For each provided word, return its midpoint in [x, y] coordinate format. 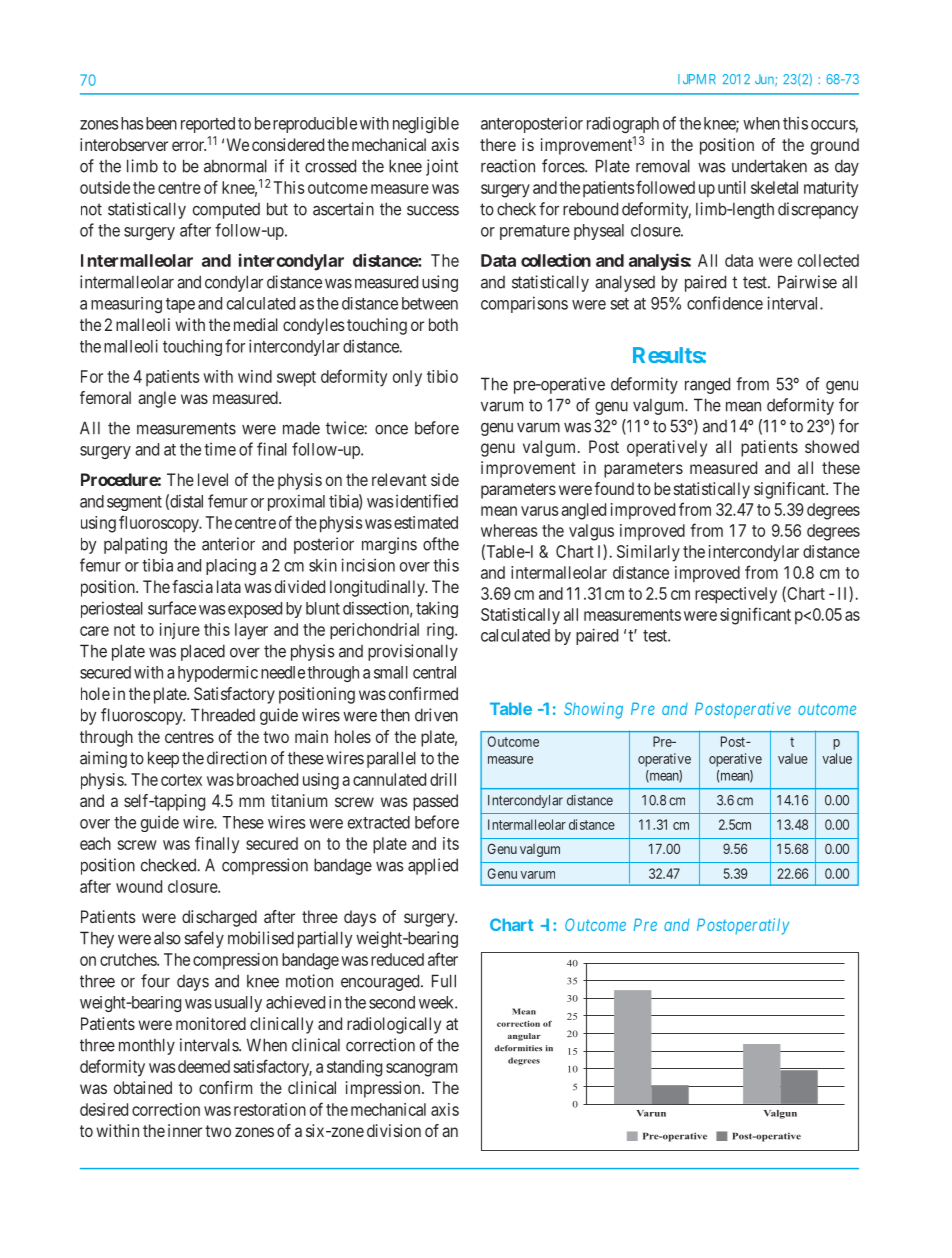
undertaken [769, 166]
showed [832, 446]
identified [425, 501]
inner [185, 1130]
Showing [593, 710]
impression [384, 1089]
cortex [181, 780]
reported [208, 125]
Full [444, 981]
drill [443, 779]
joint [442, 167]
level [213, 479]
